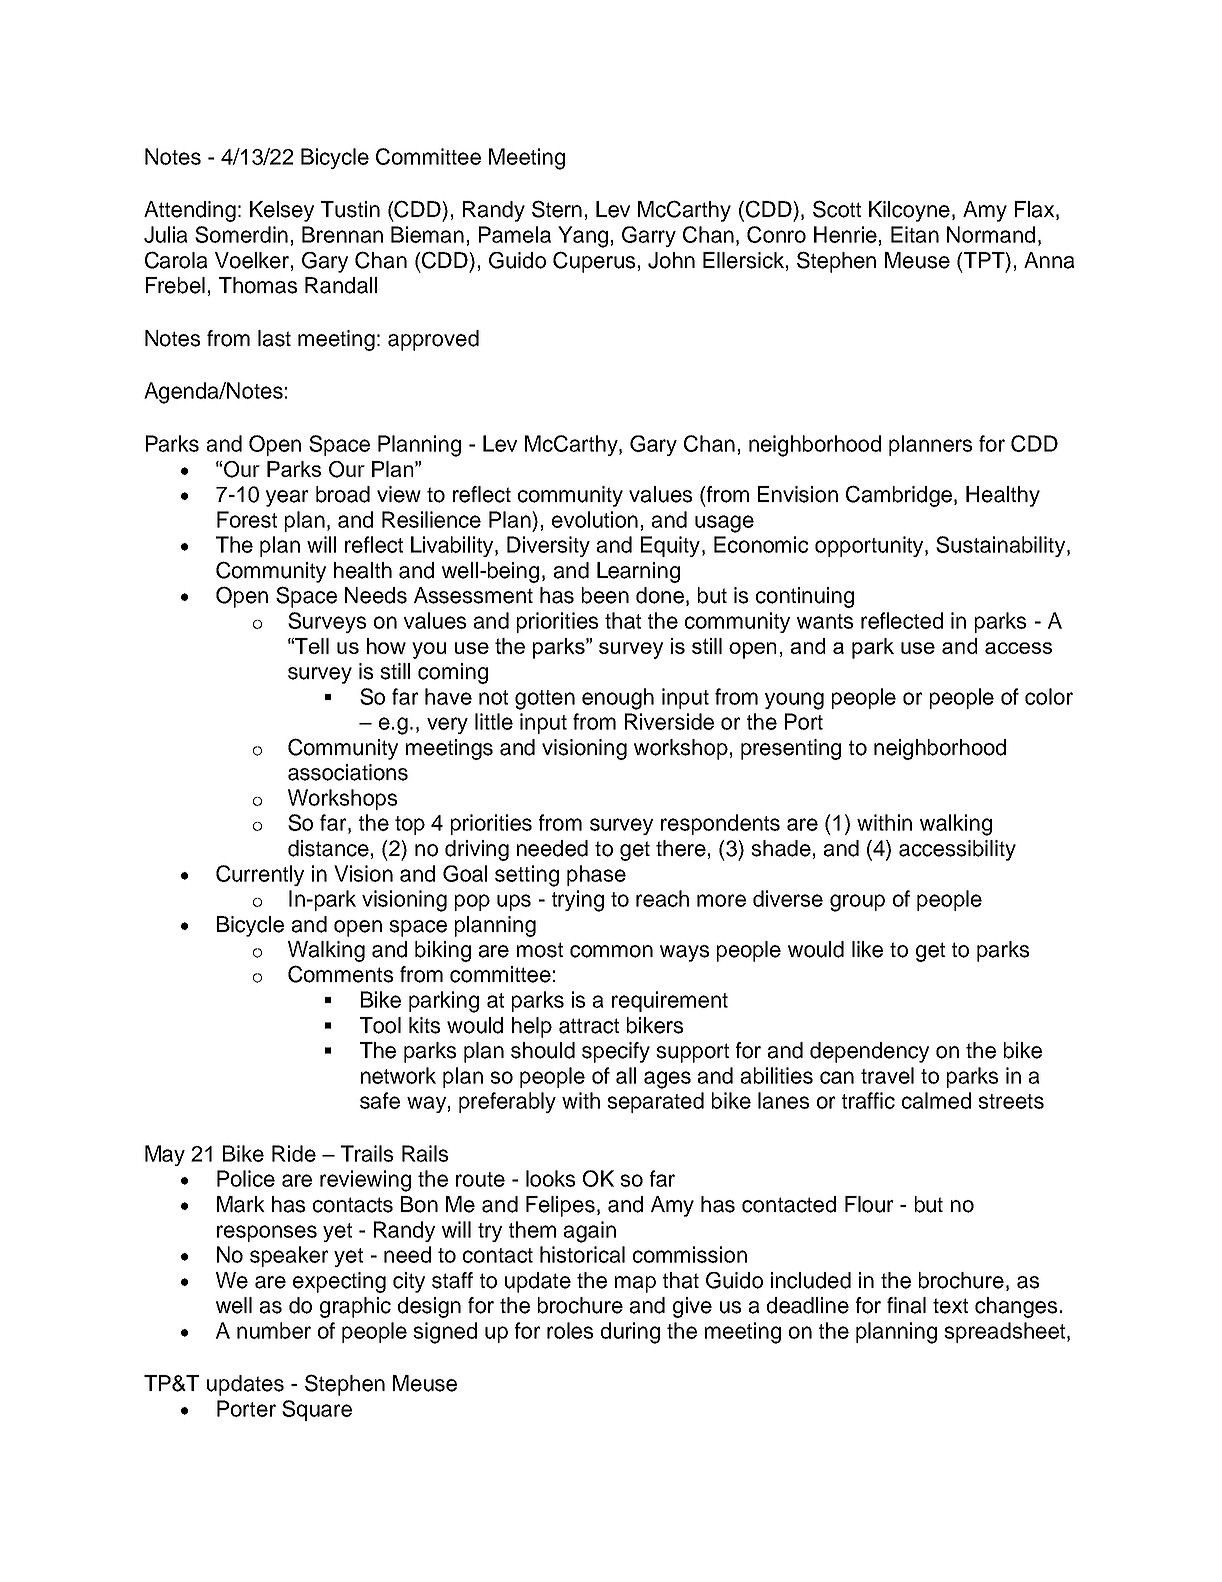 The height and width of the screenshot is (1582, 1222). Describe the element at coordinates (282, 211) in the screenshot. I see `Kelsey` at that location.
